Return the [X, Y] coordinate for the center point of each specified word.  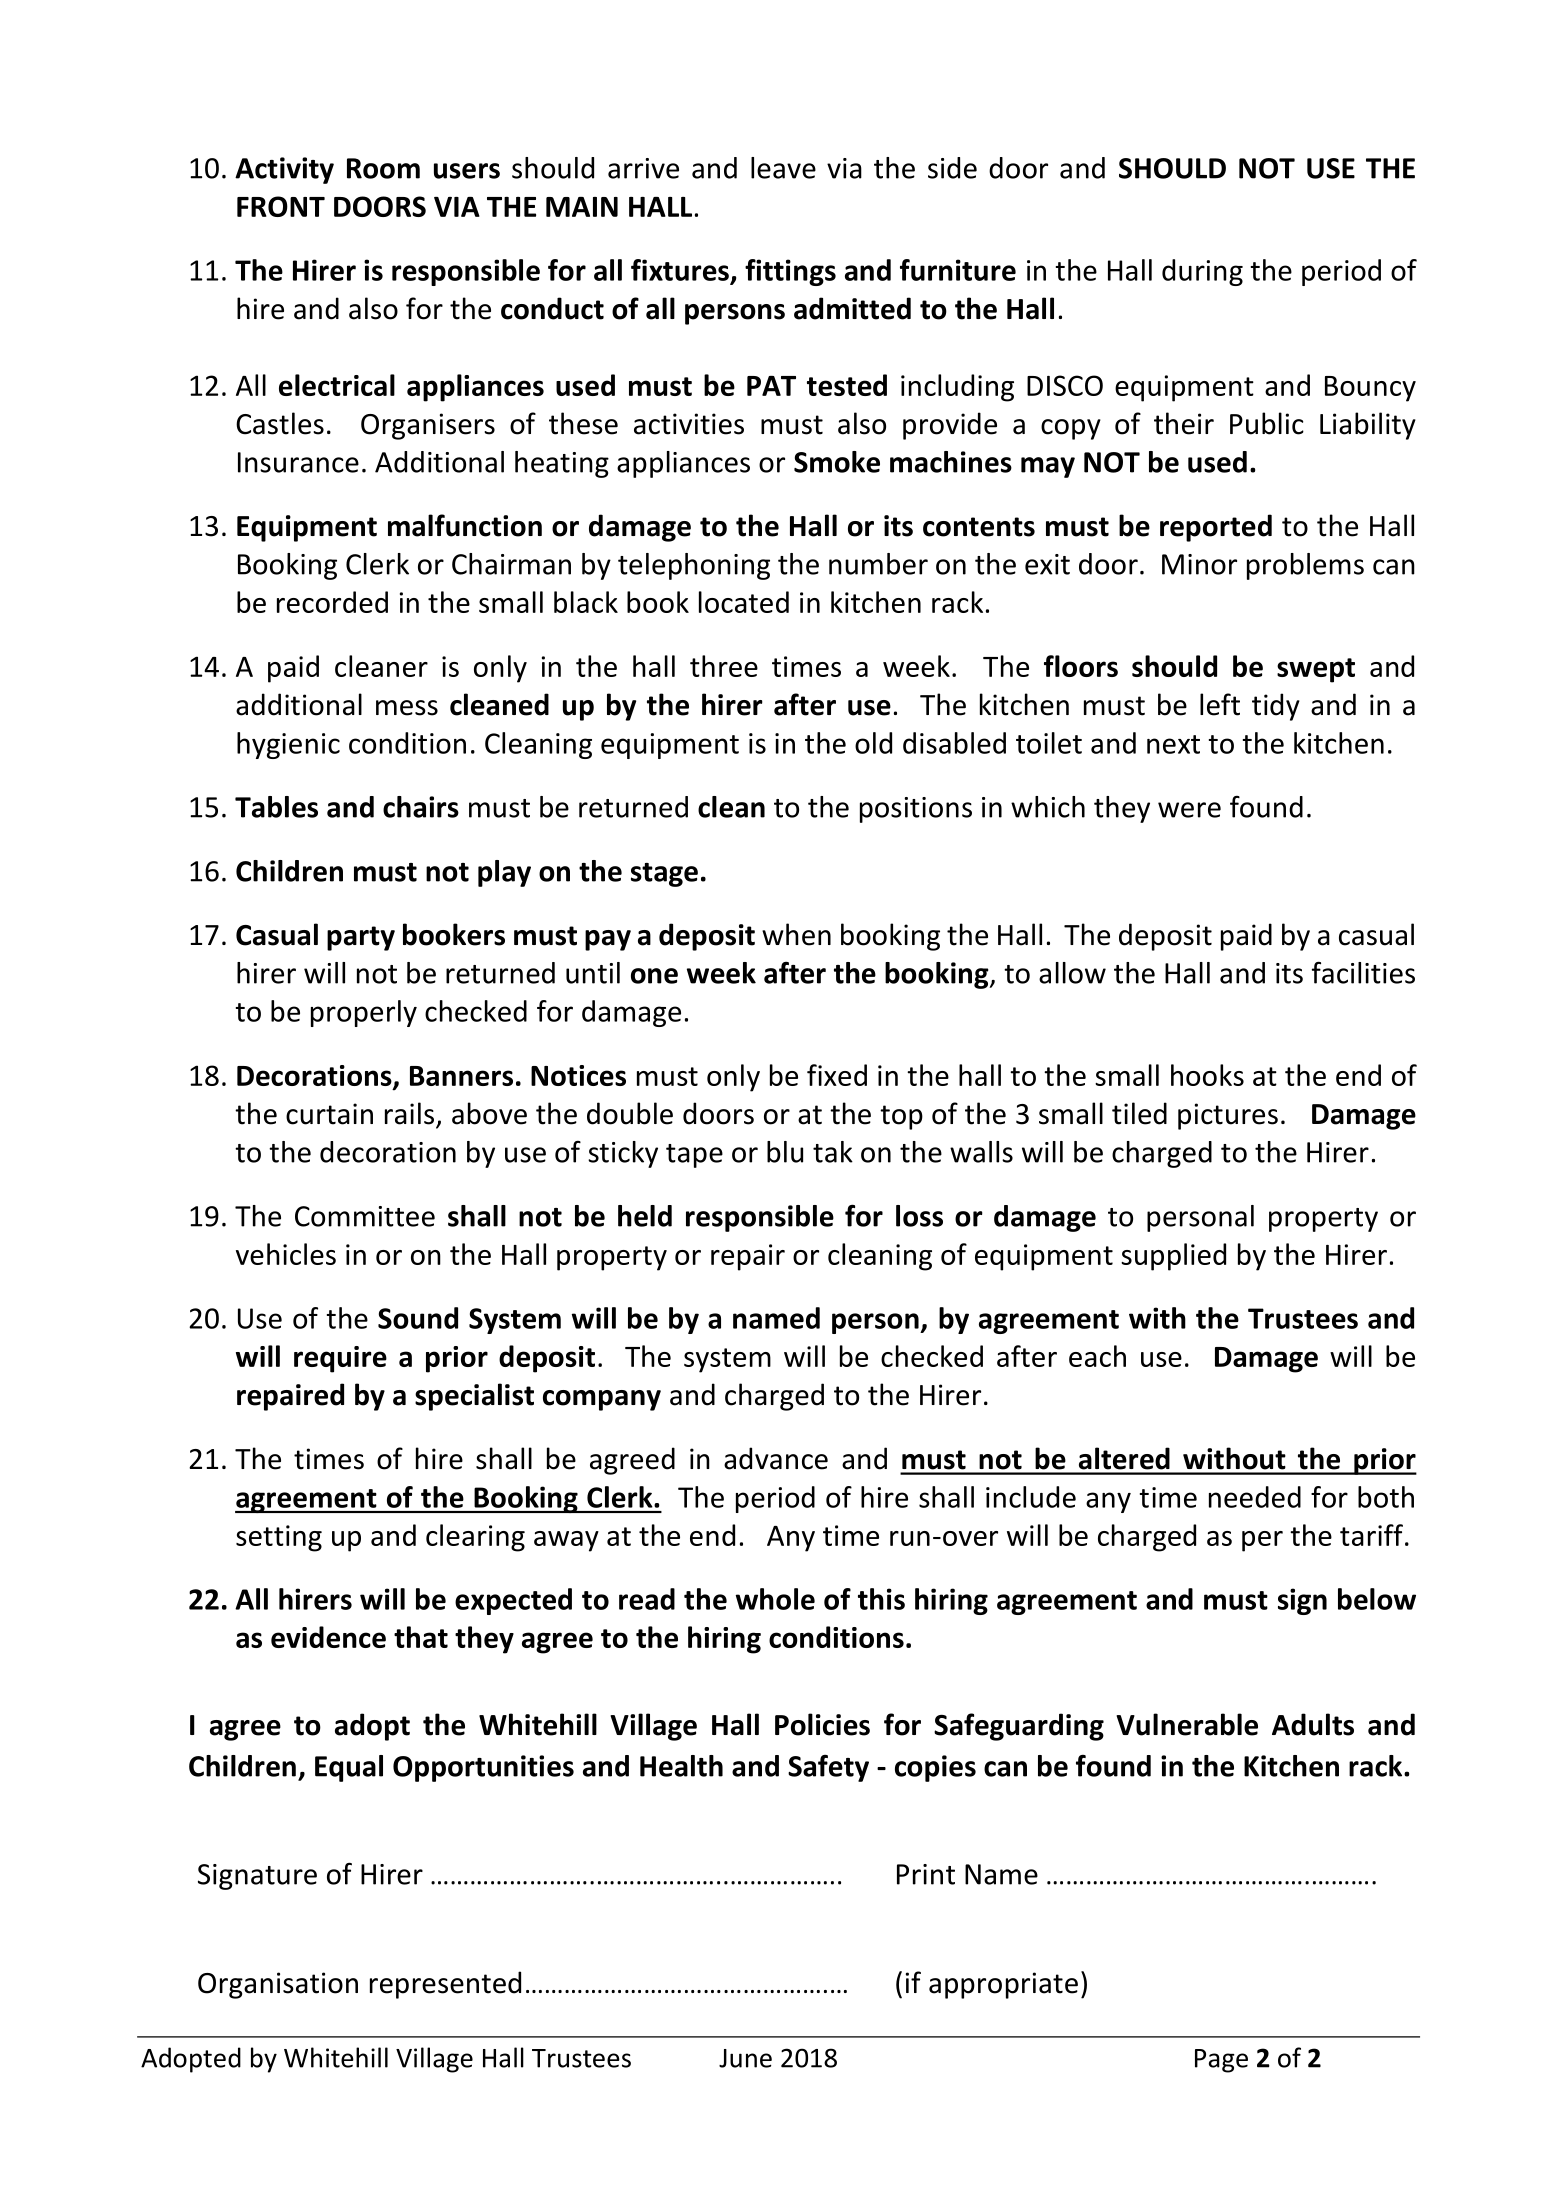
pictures [1228, 1116]
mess [407, 708]
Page [1221, 2061]
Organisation [278, 1985]
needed [1255, 1497]
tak [833, 1152]
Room [383, 168]
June [745, 2058]
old [873, 743]
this [881, 1599]
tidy [1276, 707]
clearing [475, 1538]
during [1202, 272]
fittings [790, 272]
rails [409, 1113]
